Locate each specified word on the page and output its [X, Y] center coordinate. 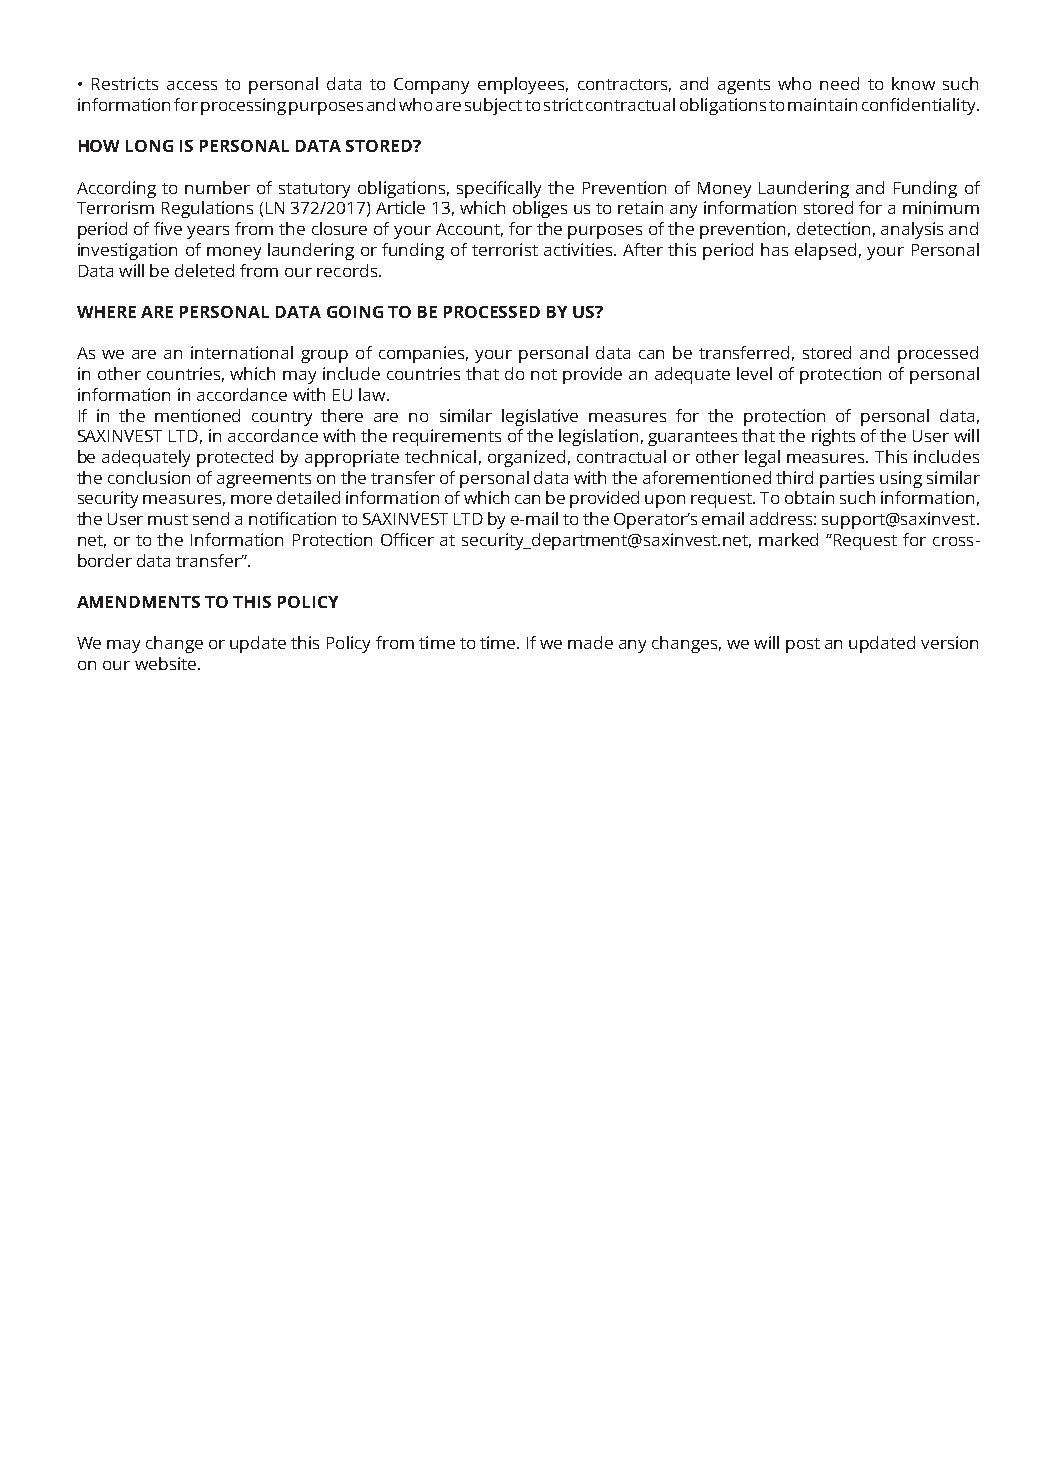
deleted [204, 270]
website [167, 663]
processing [243, 106]
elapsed [825, 251]
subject [493, 106]
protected [235, 458]
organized [526, 458]
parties [847, 479]
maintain [822, 104]
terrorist [505, 249]
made [590, 642]
